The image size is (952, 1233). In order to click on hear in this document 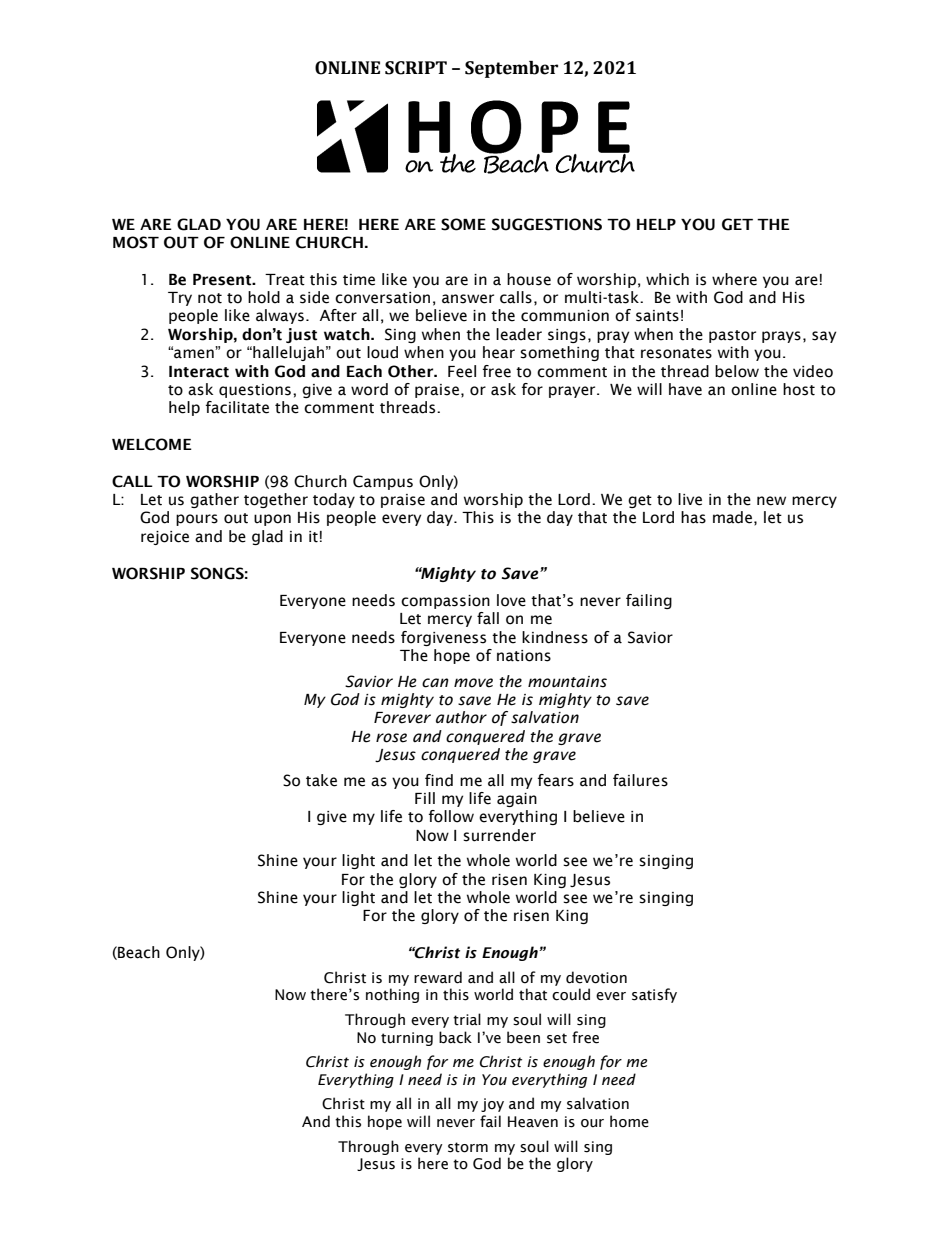, I will do `click(499, 352)`.
